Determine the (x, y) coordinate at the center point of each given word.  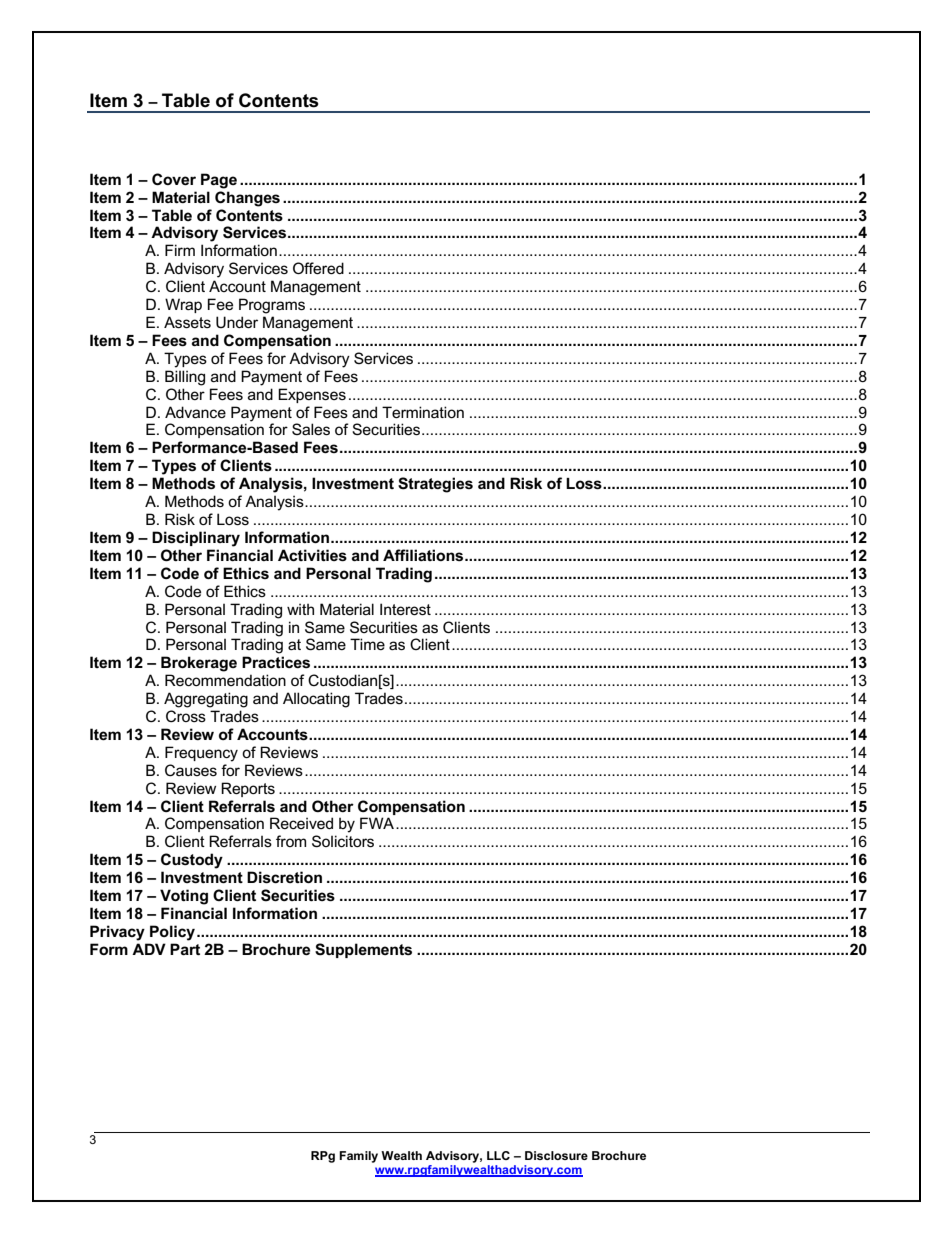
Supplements (363, 950)
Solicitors (343, 841)
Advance (195, 412)
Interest (405, 609)
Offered (318, 268)
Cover (174, 179)
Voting (184, 897)
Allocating (316, 700)
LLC (498, 1155)
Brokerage (199, 664)
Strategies (435, 485)
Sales (311, 429)
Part (185, 949)
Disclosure (556, 1155)
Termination (423, 412)
